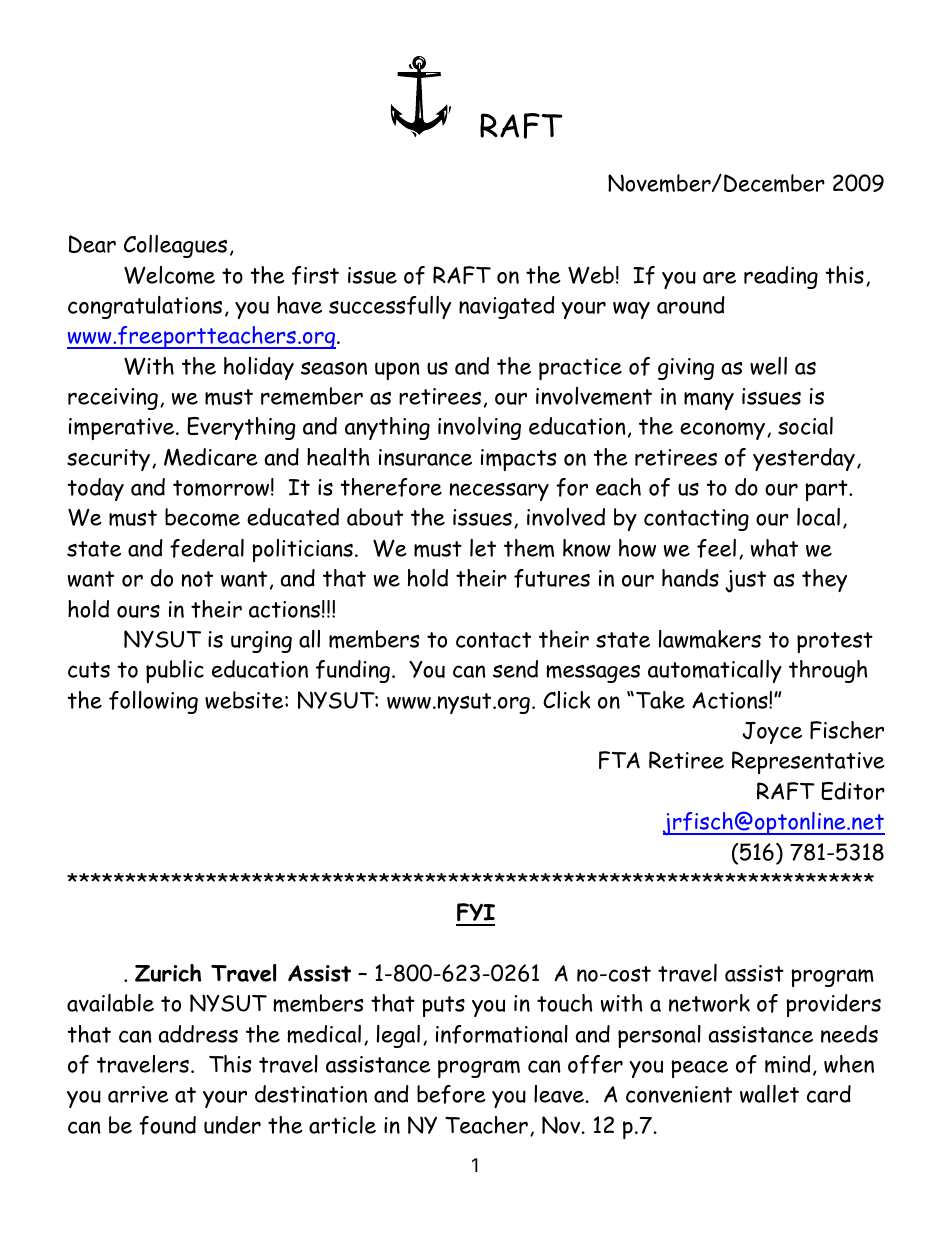  I want to click on reading, so click(781, 277).
